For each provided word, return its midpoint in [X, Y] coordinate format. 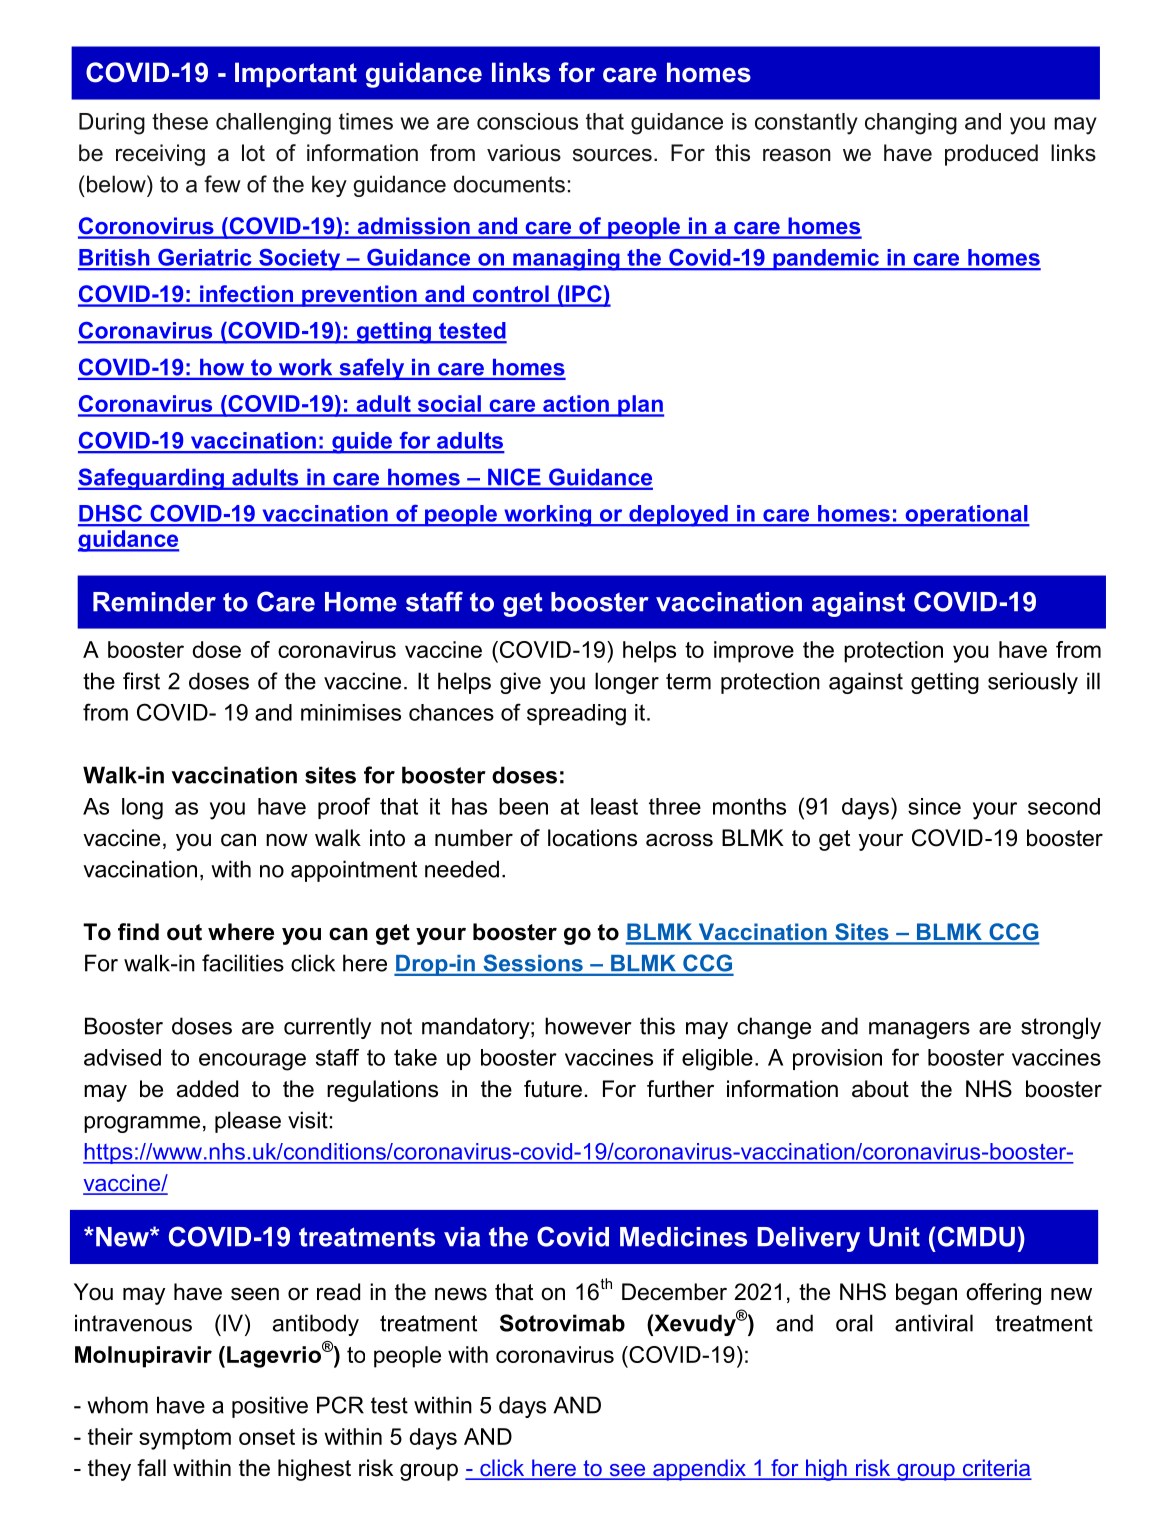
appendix [699, 1470]
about [880, 1089]
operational [966, 516]
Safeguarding [152, 479]
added [207, 1089]
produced [991, 155]
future [553, 1089]
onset [267, 1437]
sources [612, 155]
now [287, 840]
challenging [273, 124]
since [934, 806]
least [614, 806]
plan [640, 406]
